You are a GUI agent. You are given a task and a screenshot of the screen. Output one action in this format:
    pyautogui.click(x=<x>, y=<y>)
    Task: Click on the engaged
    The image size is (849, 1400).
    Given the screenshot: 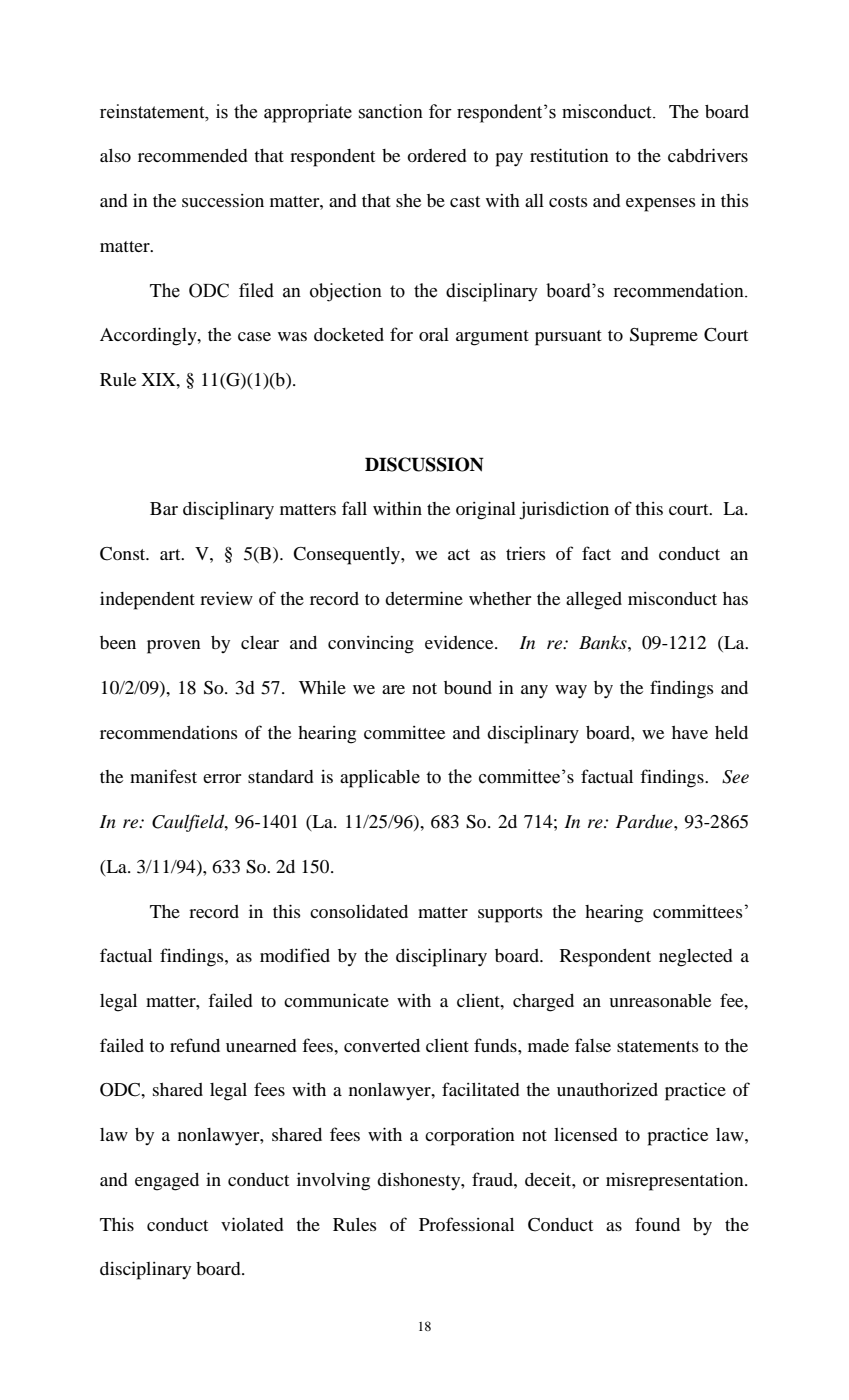 What is the action you would take?
    pyautogui.click(x=167, y=1182)
